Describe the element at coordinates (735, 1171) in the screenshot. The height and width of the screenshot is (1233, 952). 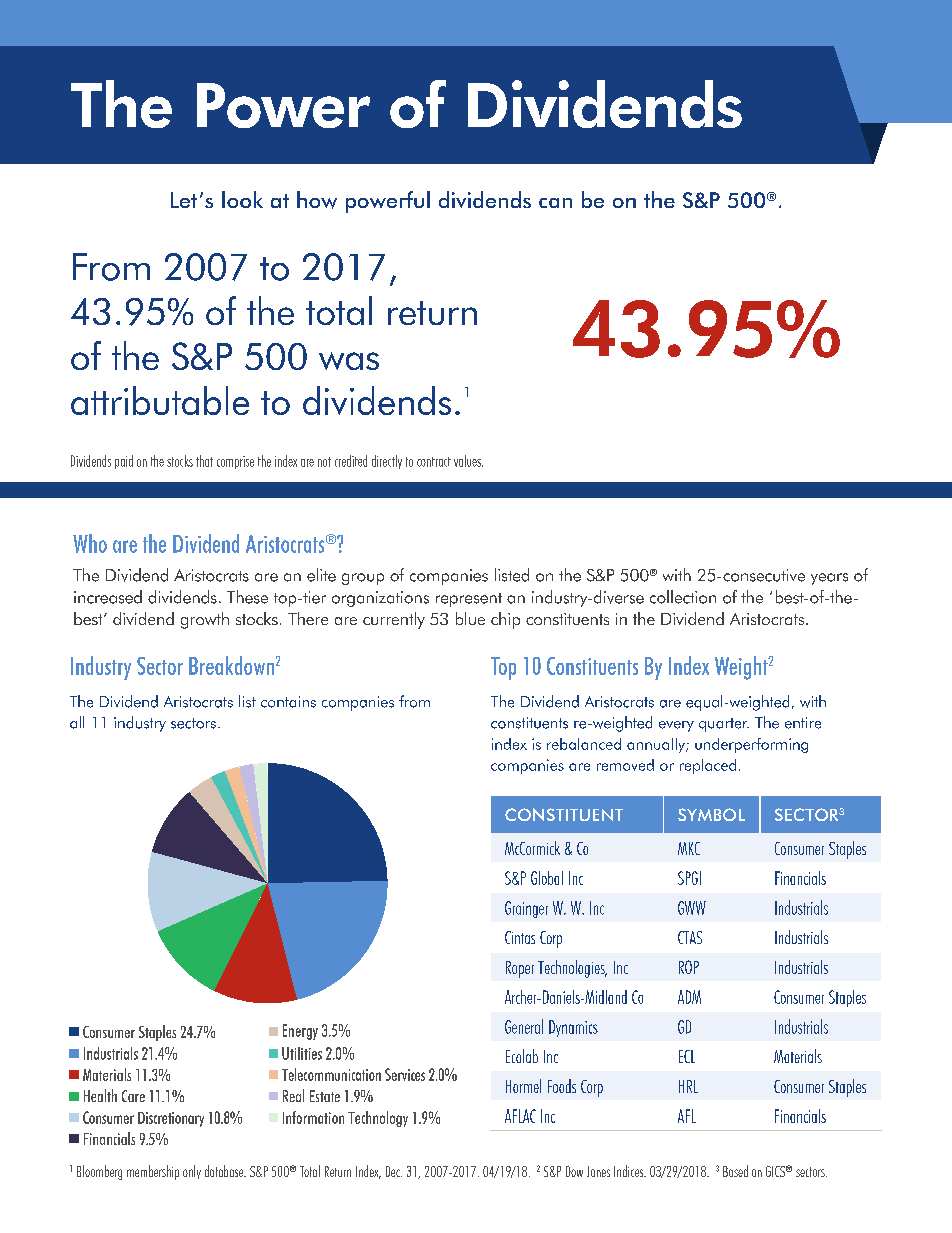
I see `Based` at that location.
